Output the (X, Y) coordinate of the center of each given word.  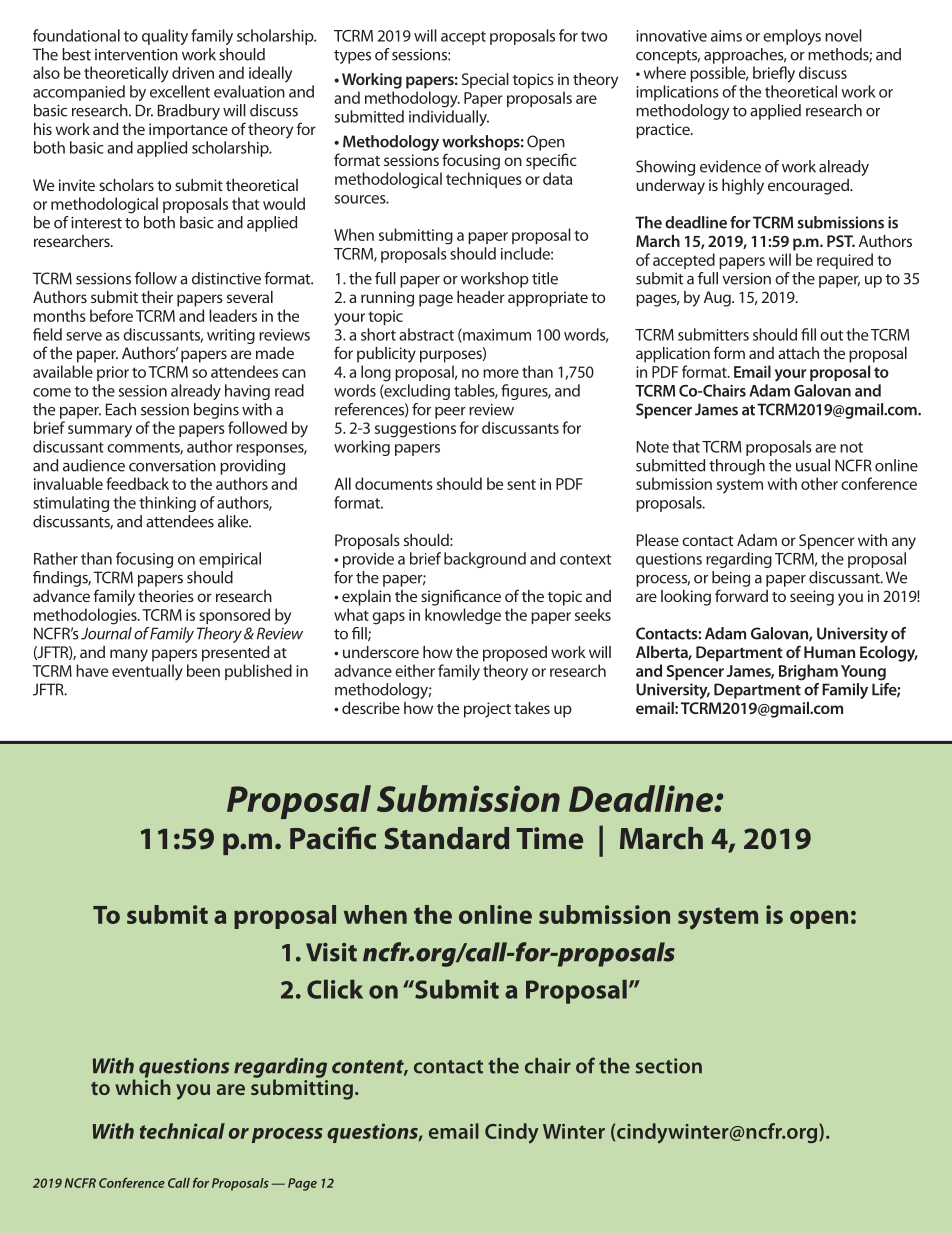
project (487, 710)
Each (121, 409)
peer (450, 413)
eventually (147, 672)
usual (813, 465)
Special (485, 81)
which (143, 1086)
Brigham (808, 672)
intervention (136, 55)
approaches (745, 56)
